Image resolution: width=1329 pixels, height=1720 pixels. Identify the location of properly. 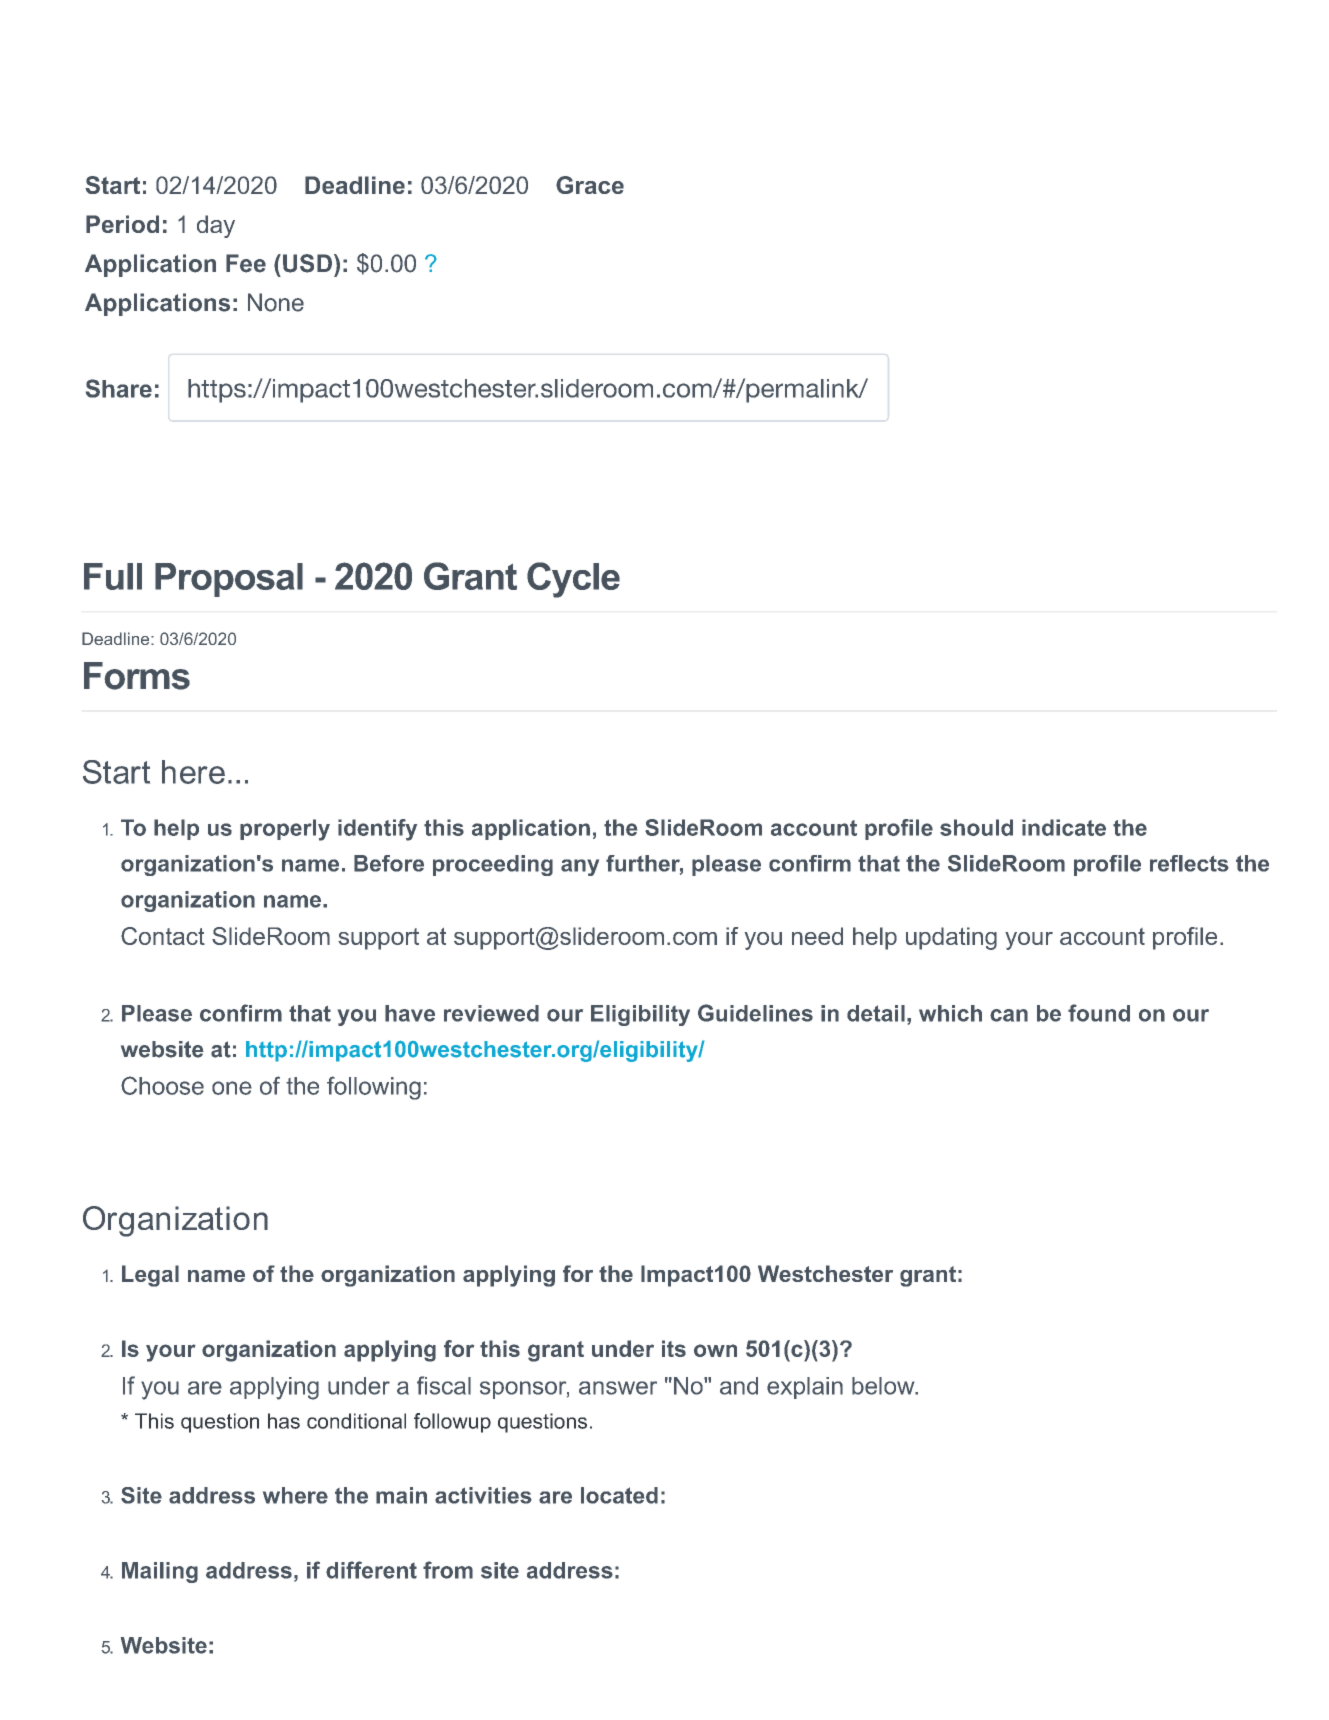
(285, 830).
